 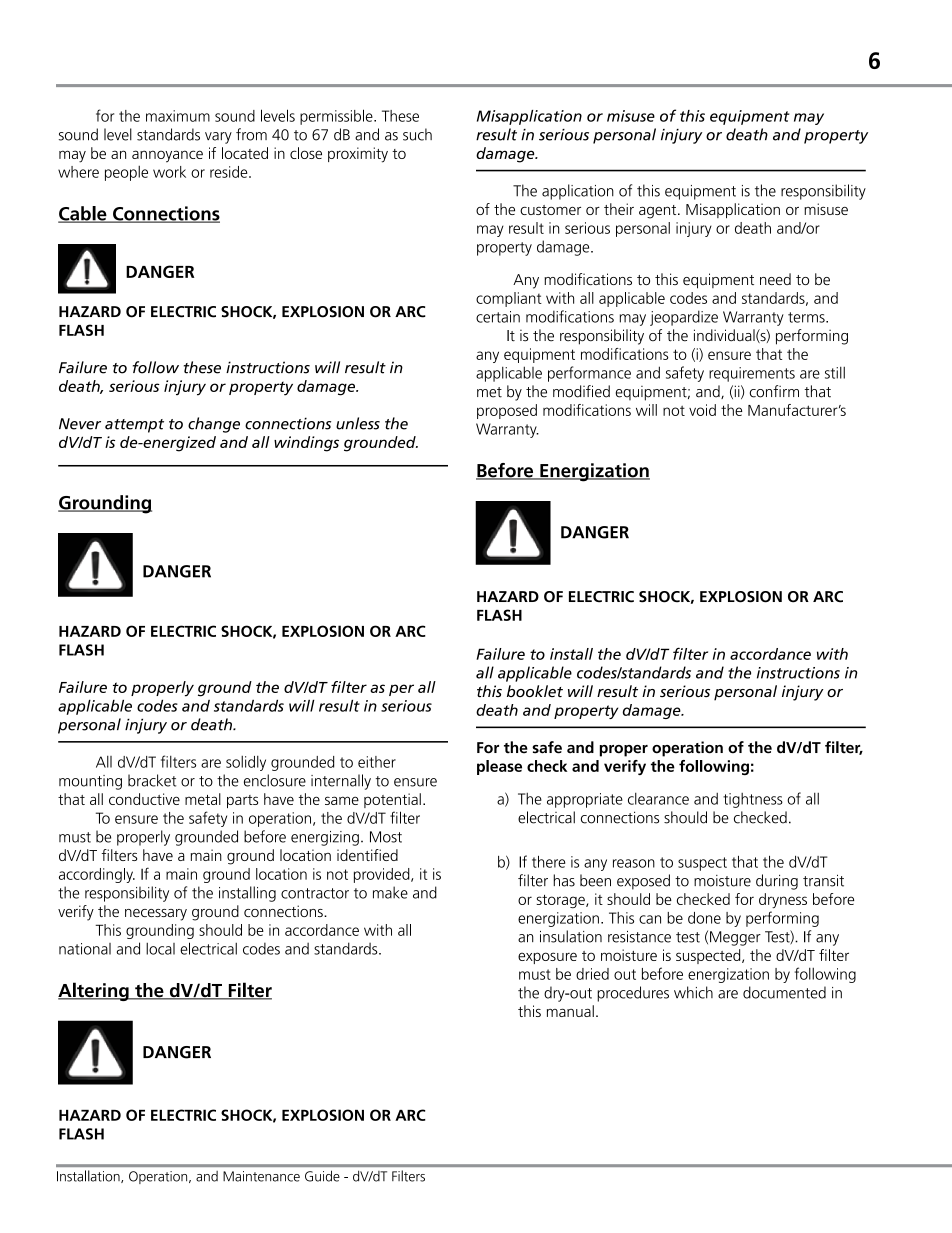 What do you see at coordinates (753, 800) in the screenshot?
I see `tightness` at bounding box center [753, 800].
